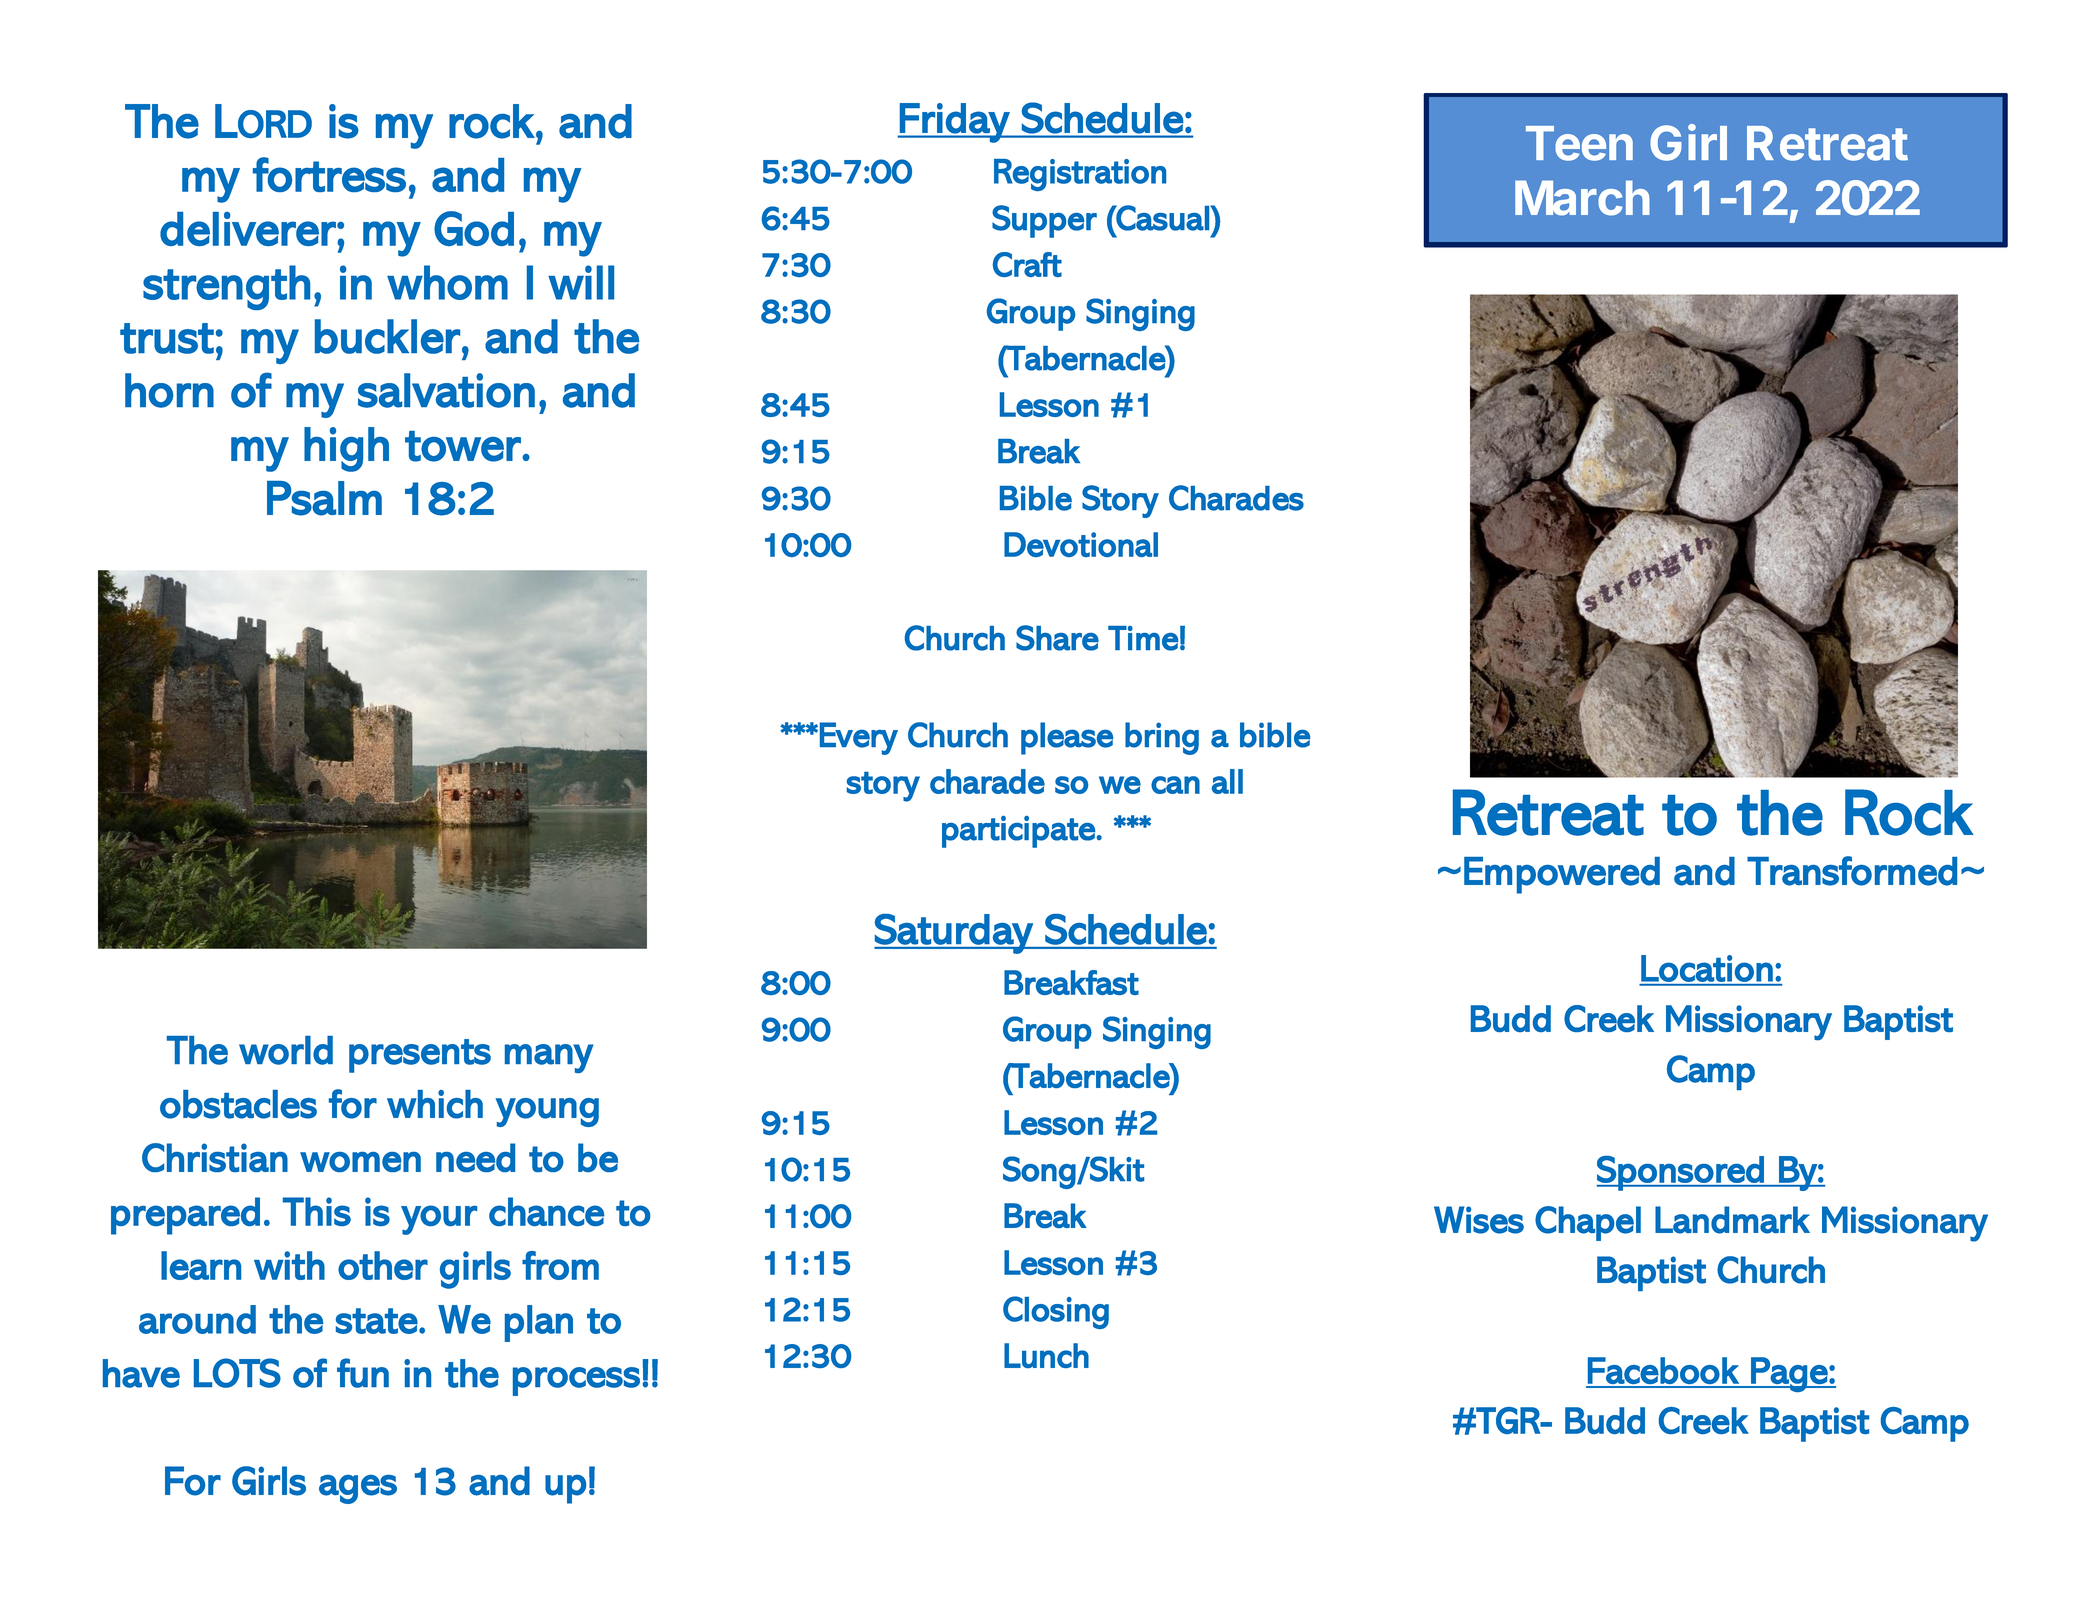 This screenshot has width=2091, height=1615. Describe the element at coordinates (859, 738) in the screenshot. I see `Every` at that location.
